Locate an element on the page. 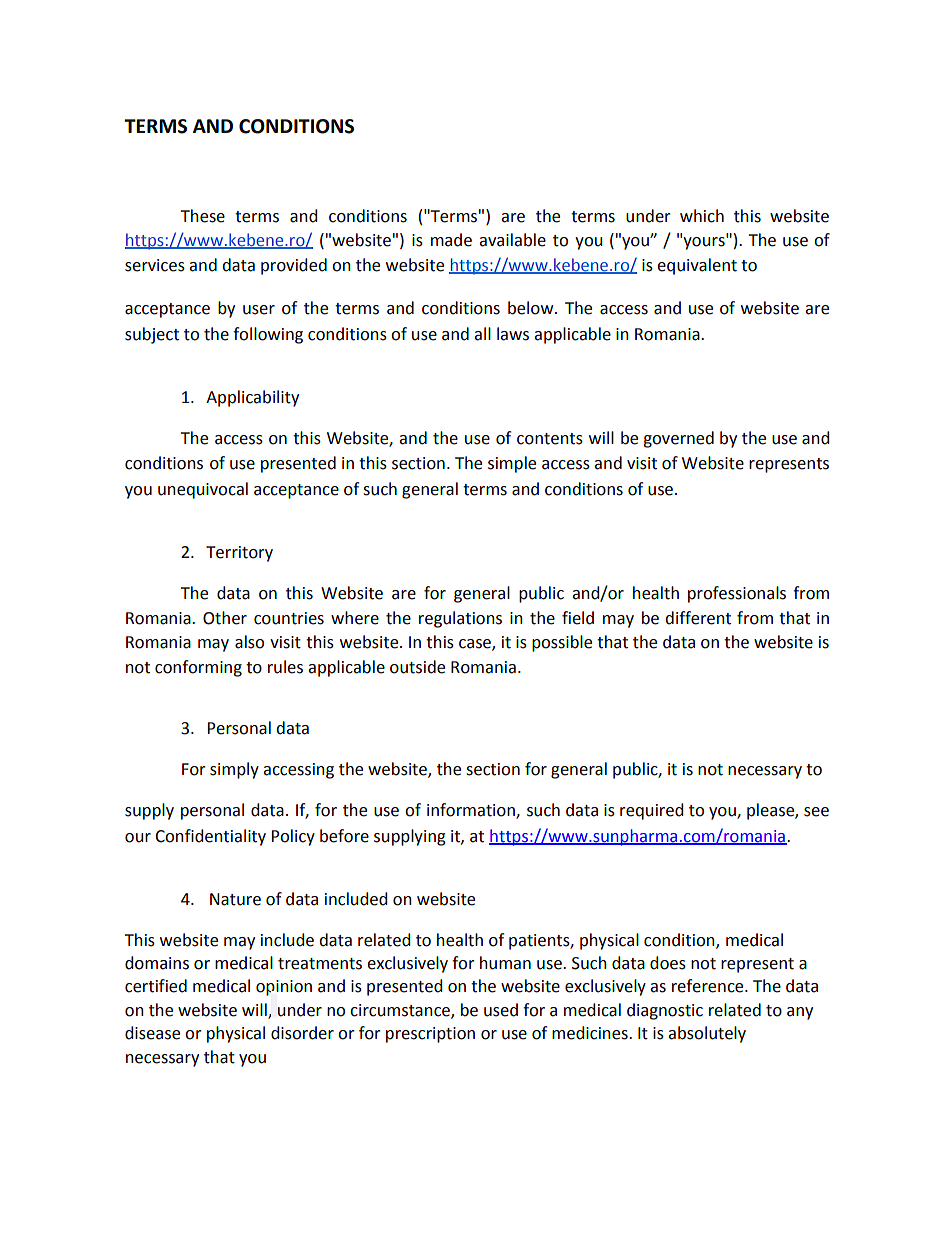  which is located at coordinates (702, 216).
